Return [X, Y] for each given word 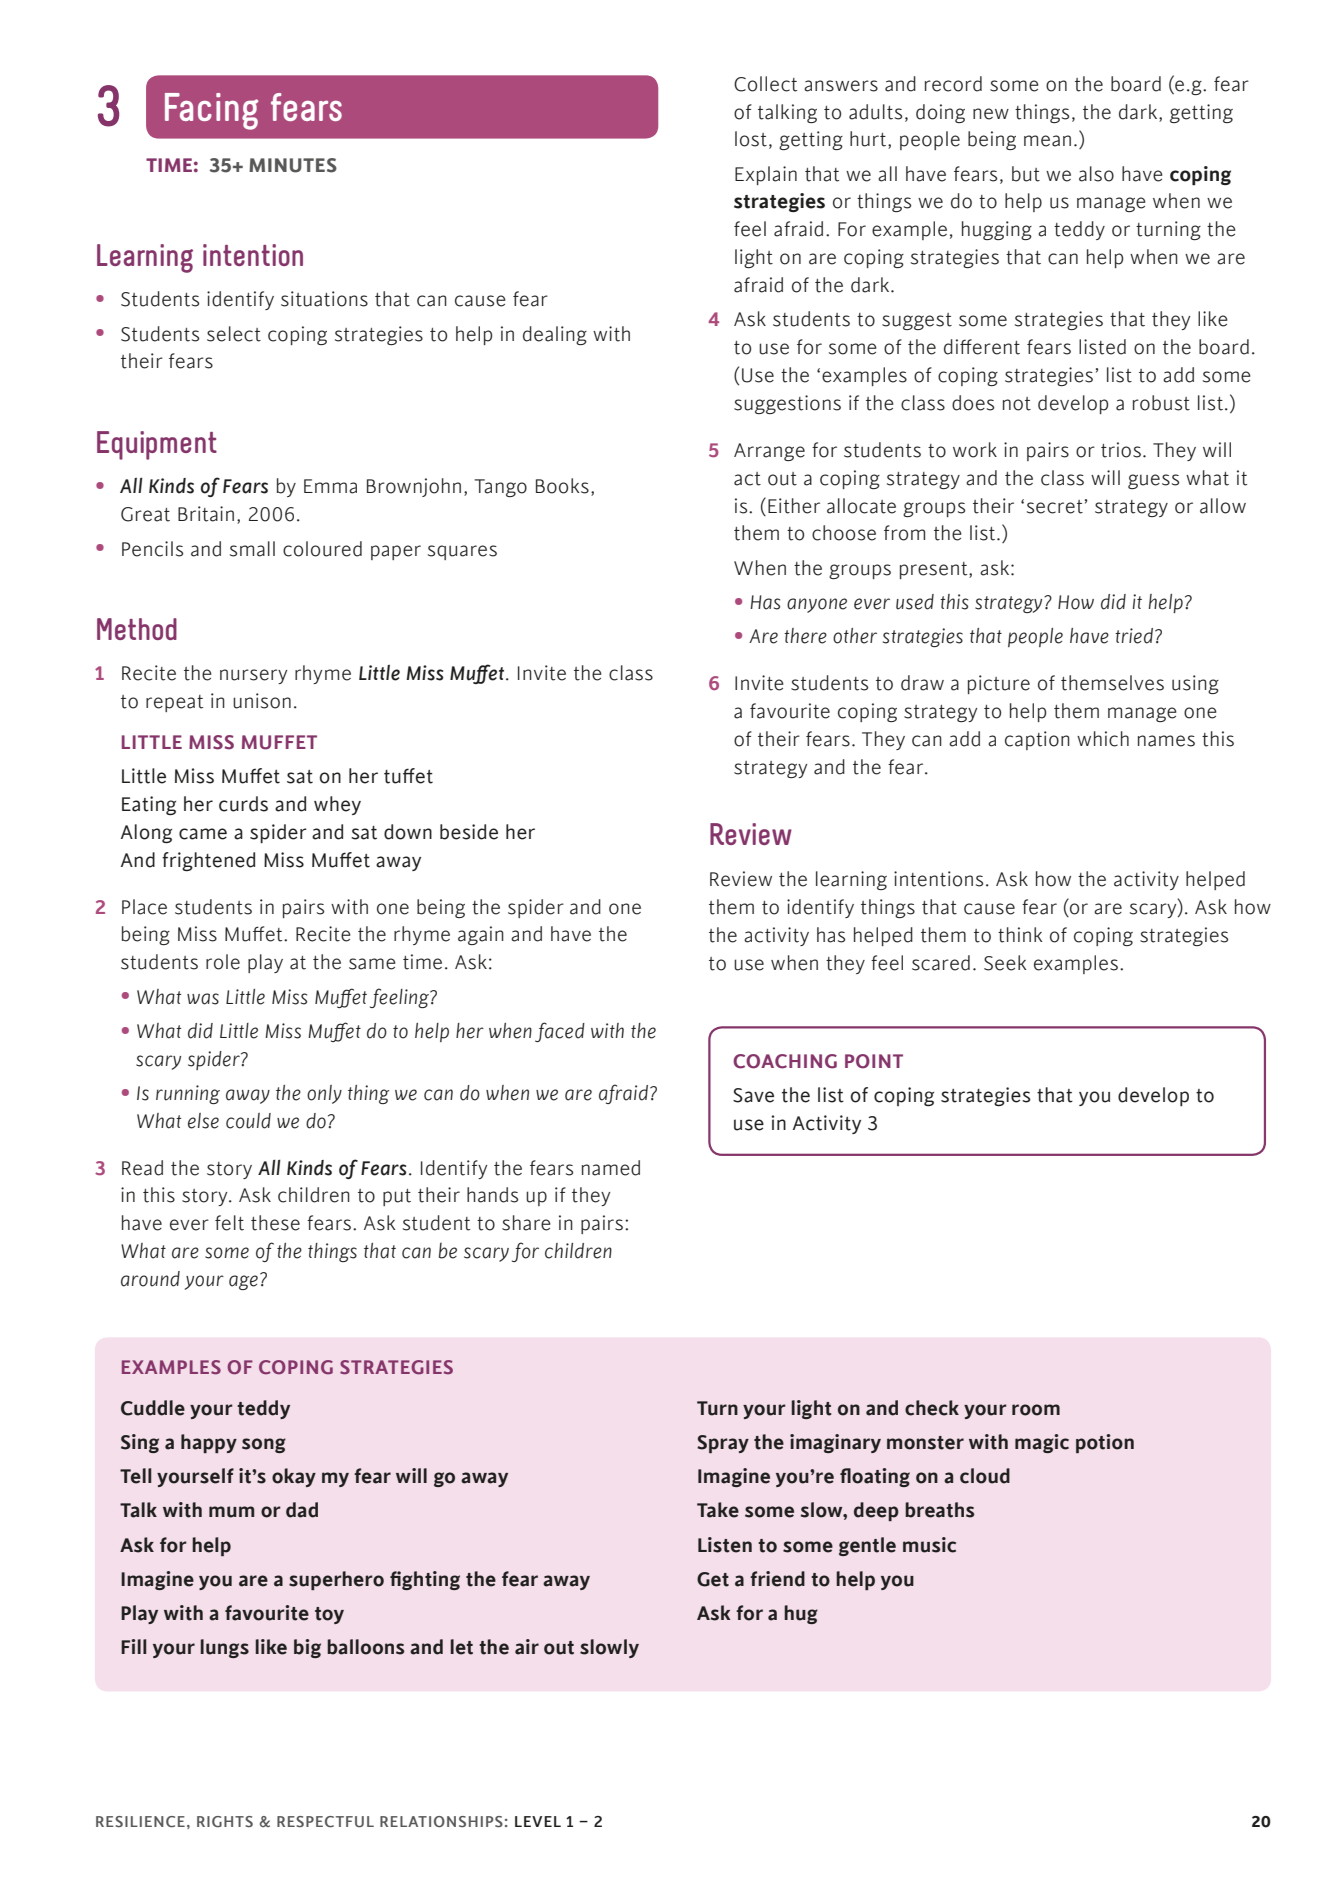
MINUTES [293, 165]
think [1020, 935]
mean [1047, 141]
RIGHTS [225, 1821]
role [223, 962]
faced [560, 1032]
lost [751, 139]
